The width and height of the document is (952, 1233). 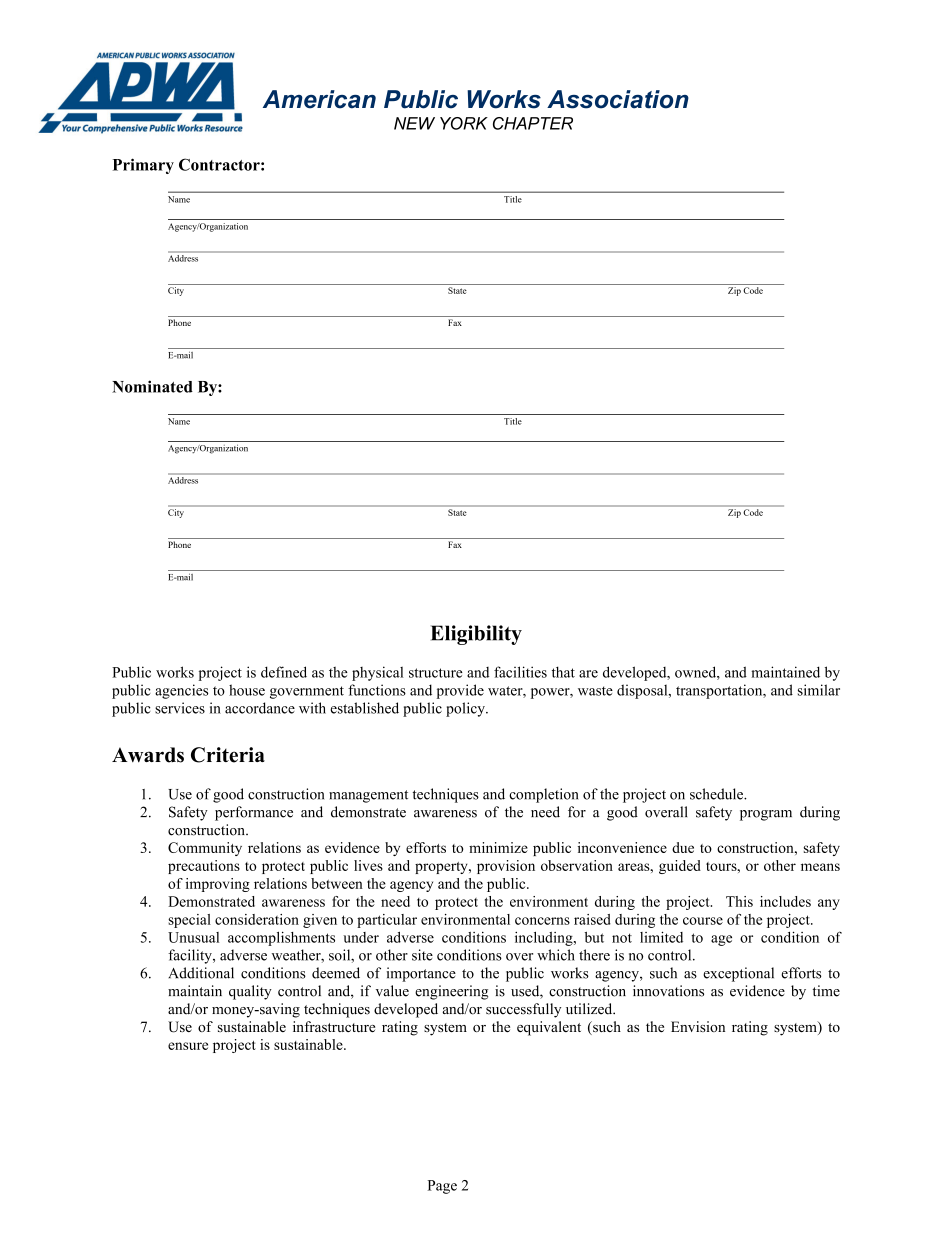 I want to click on Association, so click(x=618, y=99).
